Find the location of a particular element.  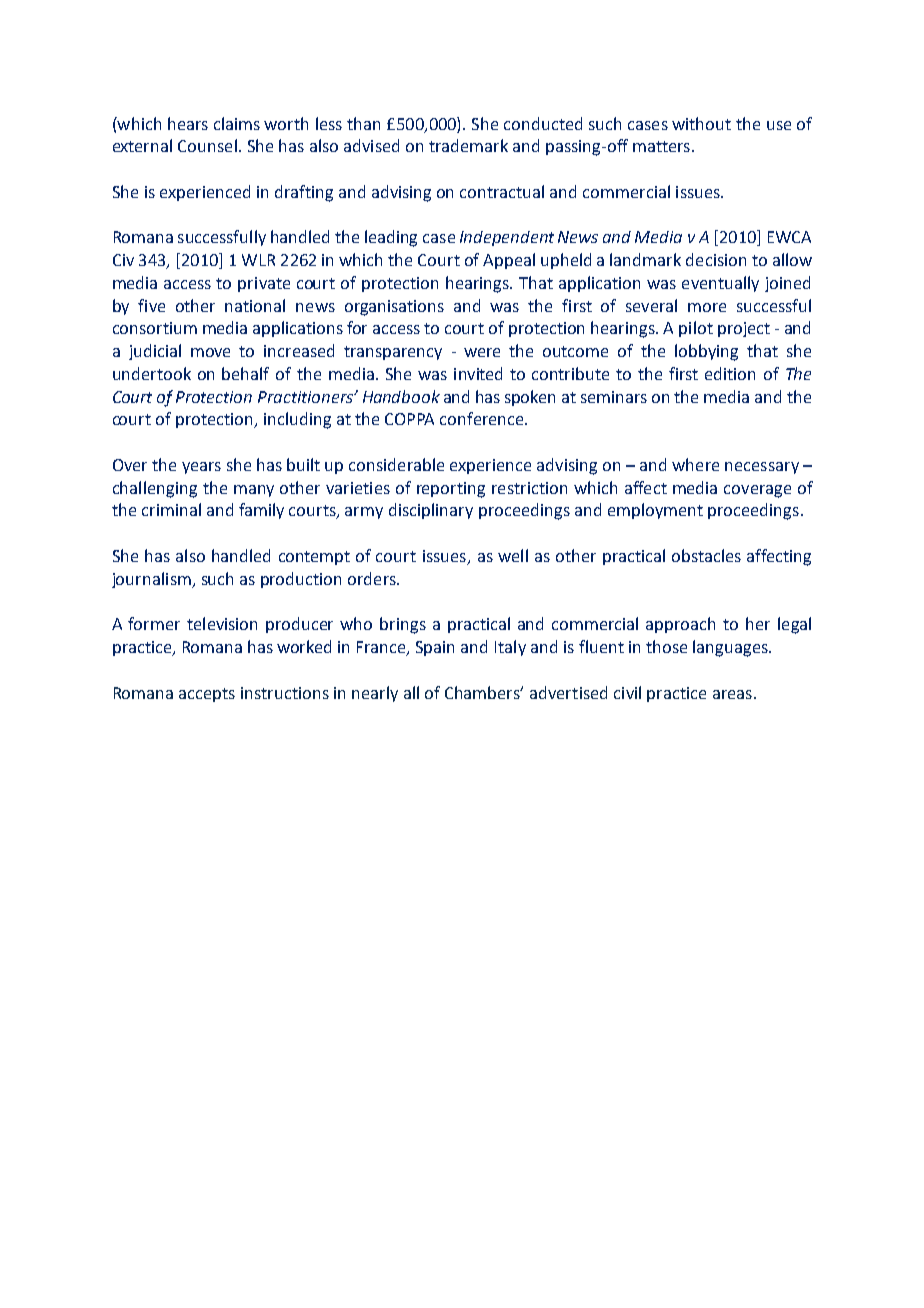

employment is located at coordinates (655, 511).
